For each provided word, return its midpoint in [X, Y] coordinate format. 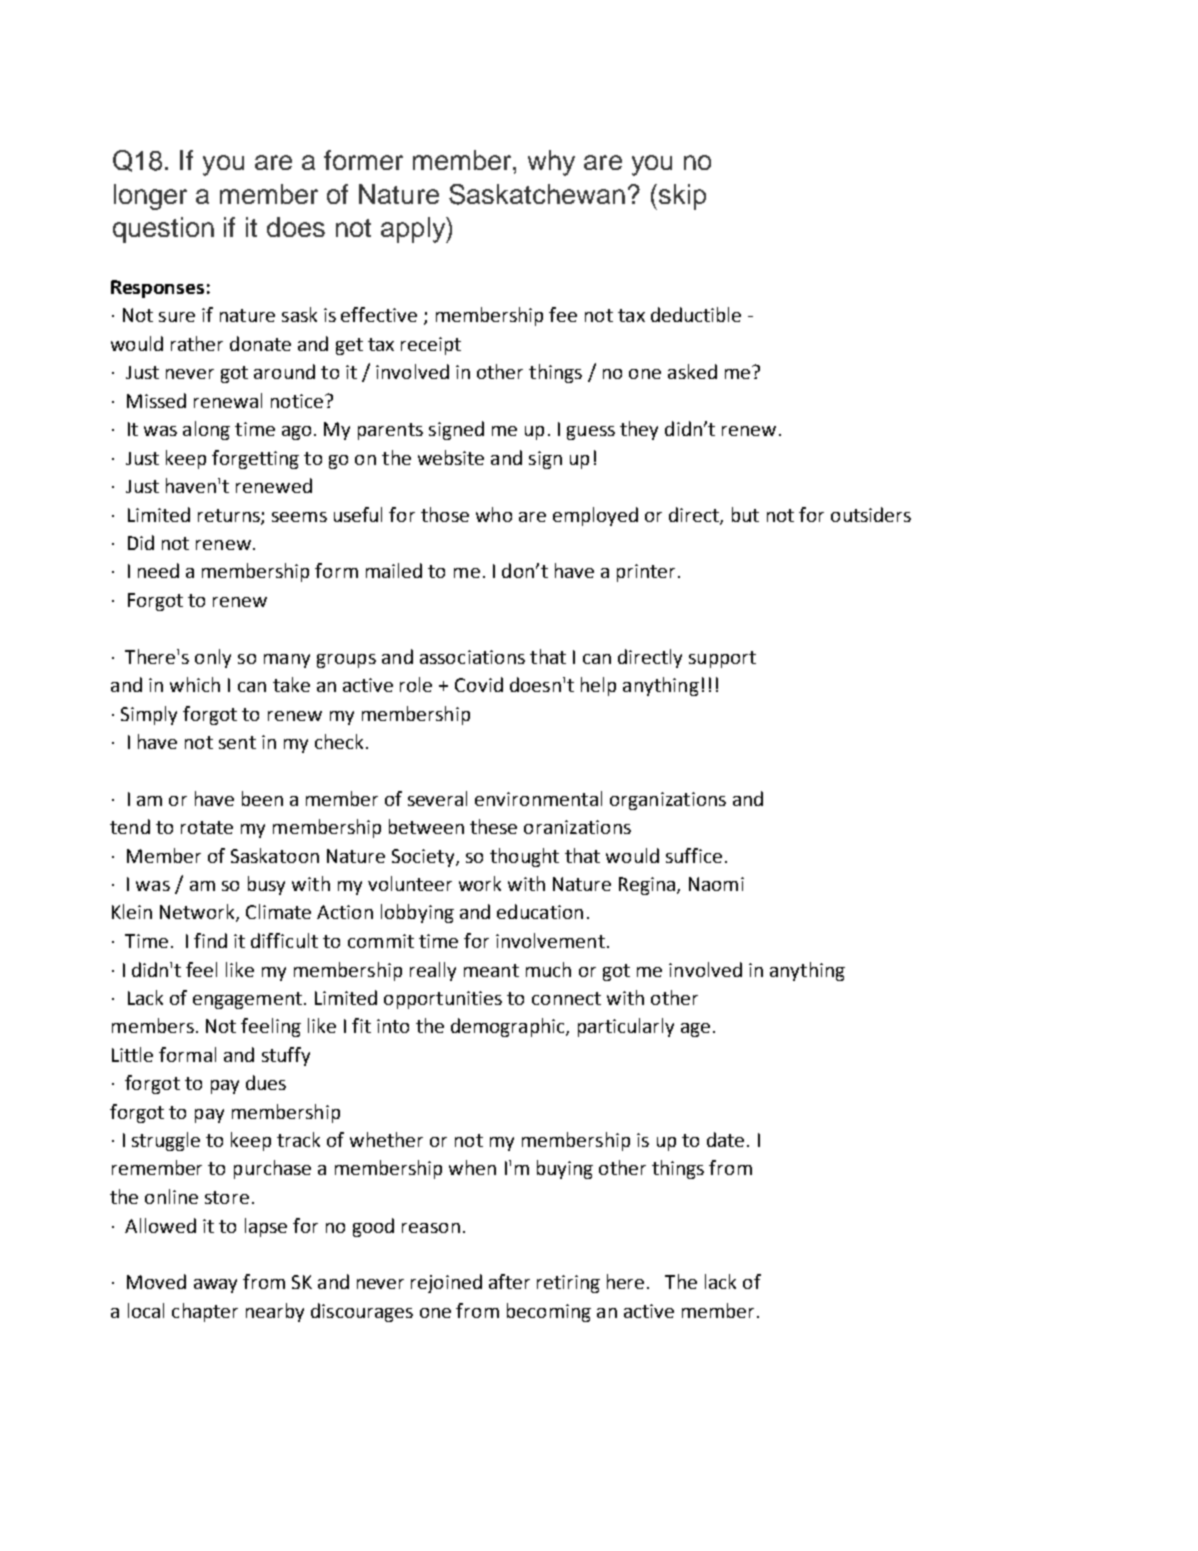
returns [230, 516]
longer [150, 197]
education [540, 911]
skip [682, 197]
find [210, 940]
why [551, 163]
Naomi [716, 884]
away [215, 1286]
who [494, 514]
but [745, 514]
